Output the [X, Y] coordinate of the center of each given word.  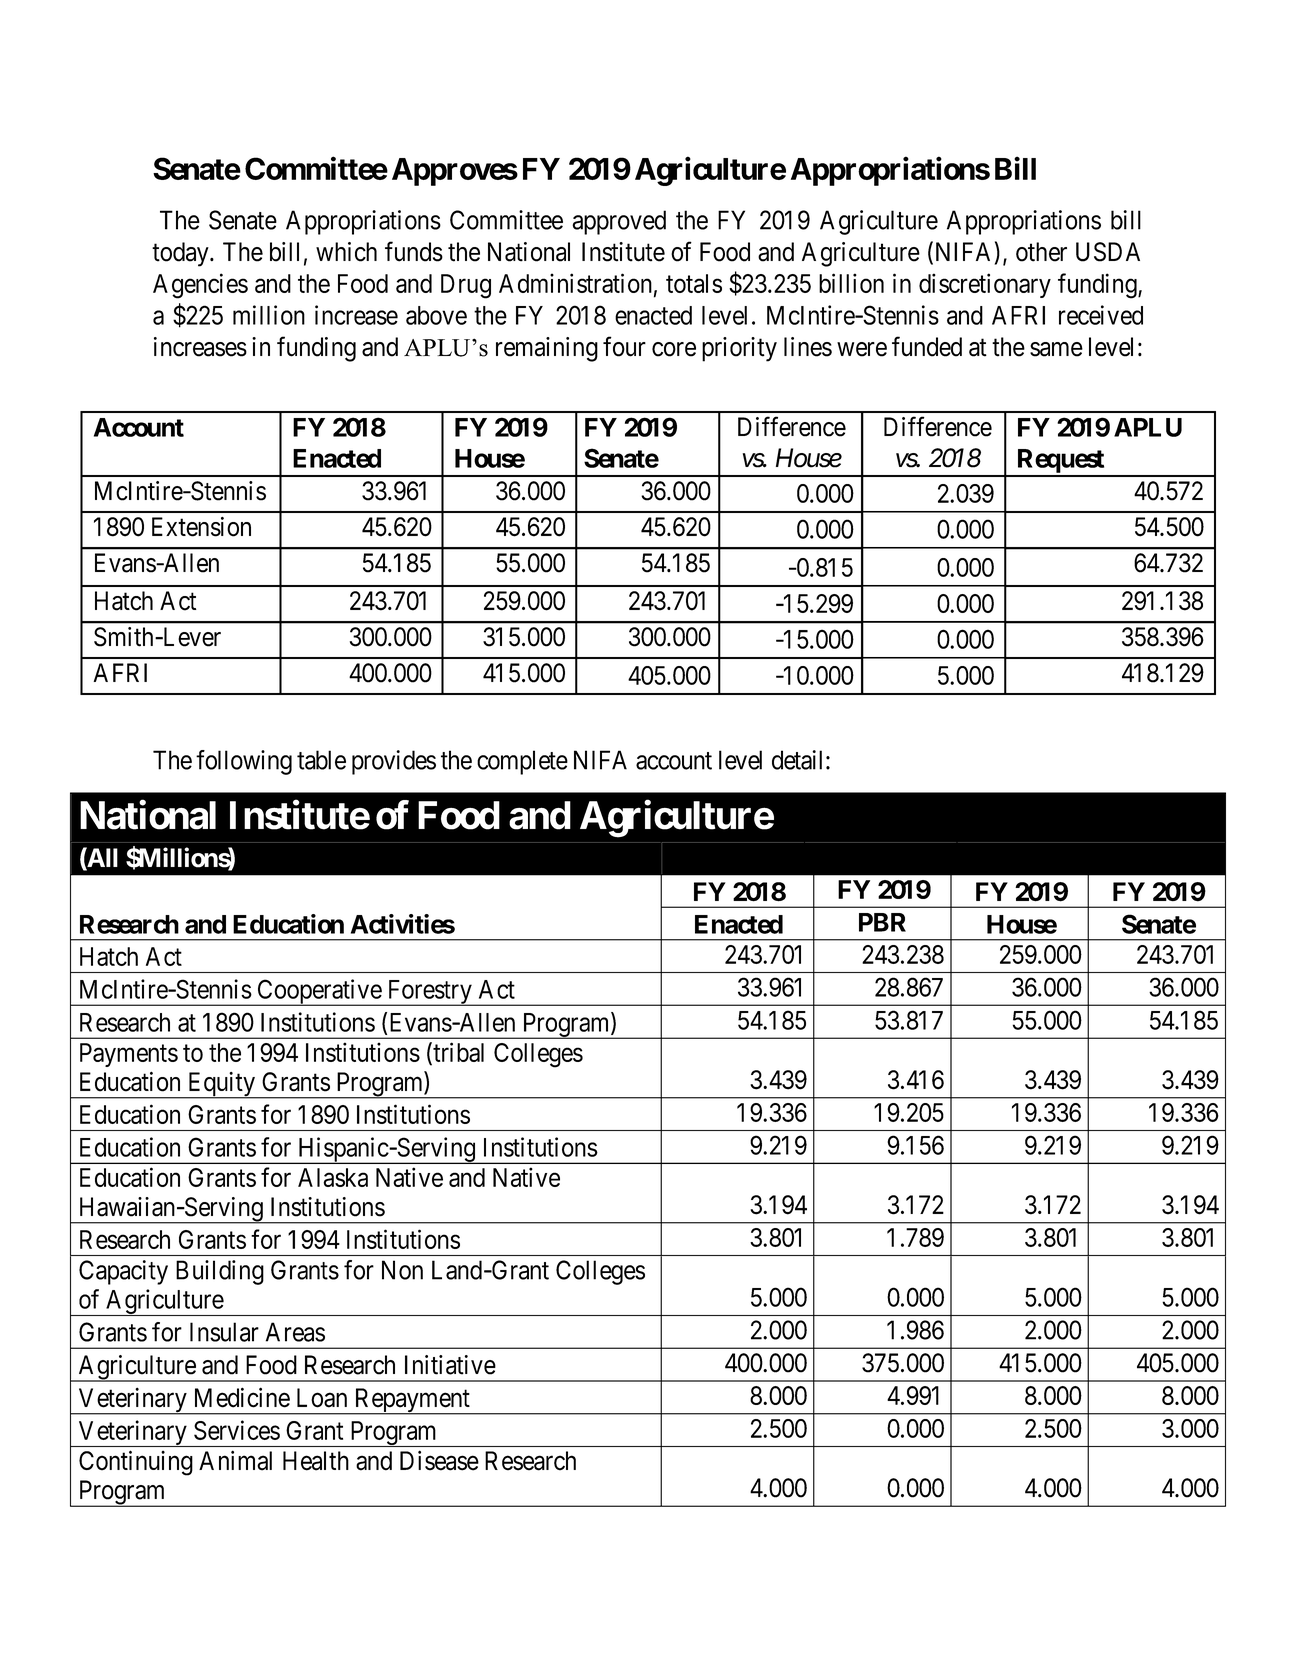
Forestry [429, 993]
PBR [882, 922]
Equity [221, 1085]
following [244, 762]
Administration [575, 283]
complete [522, 762]
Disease [439, 1460]
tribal [457, 1053]
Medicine [242, 1397]
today [181, 254]
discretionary [985, 285]
